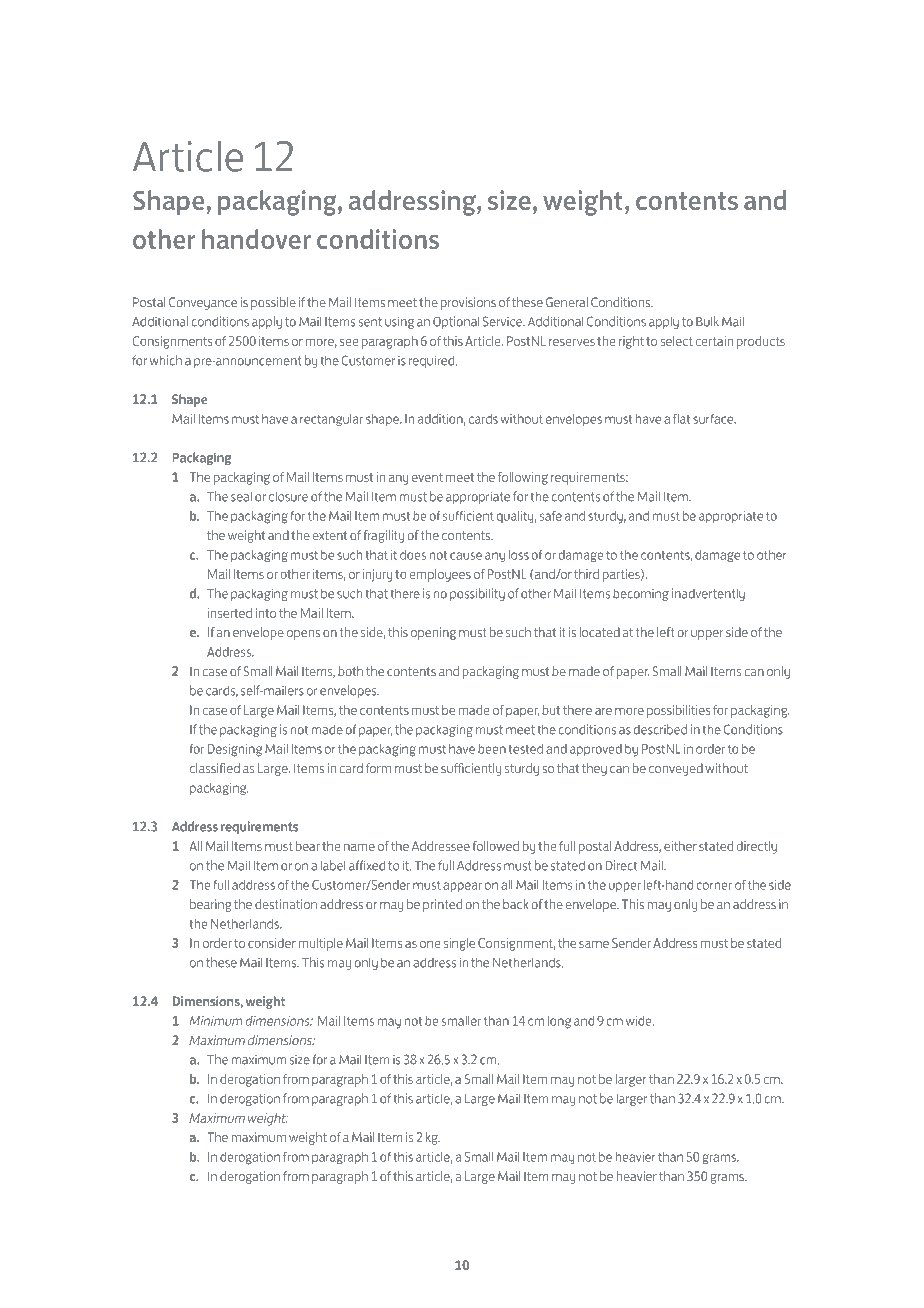 This document has width=924, height=1308. What do you see at coordinates (433, 633) in the document?
I see `opening` at bounding box center [433, 633].
